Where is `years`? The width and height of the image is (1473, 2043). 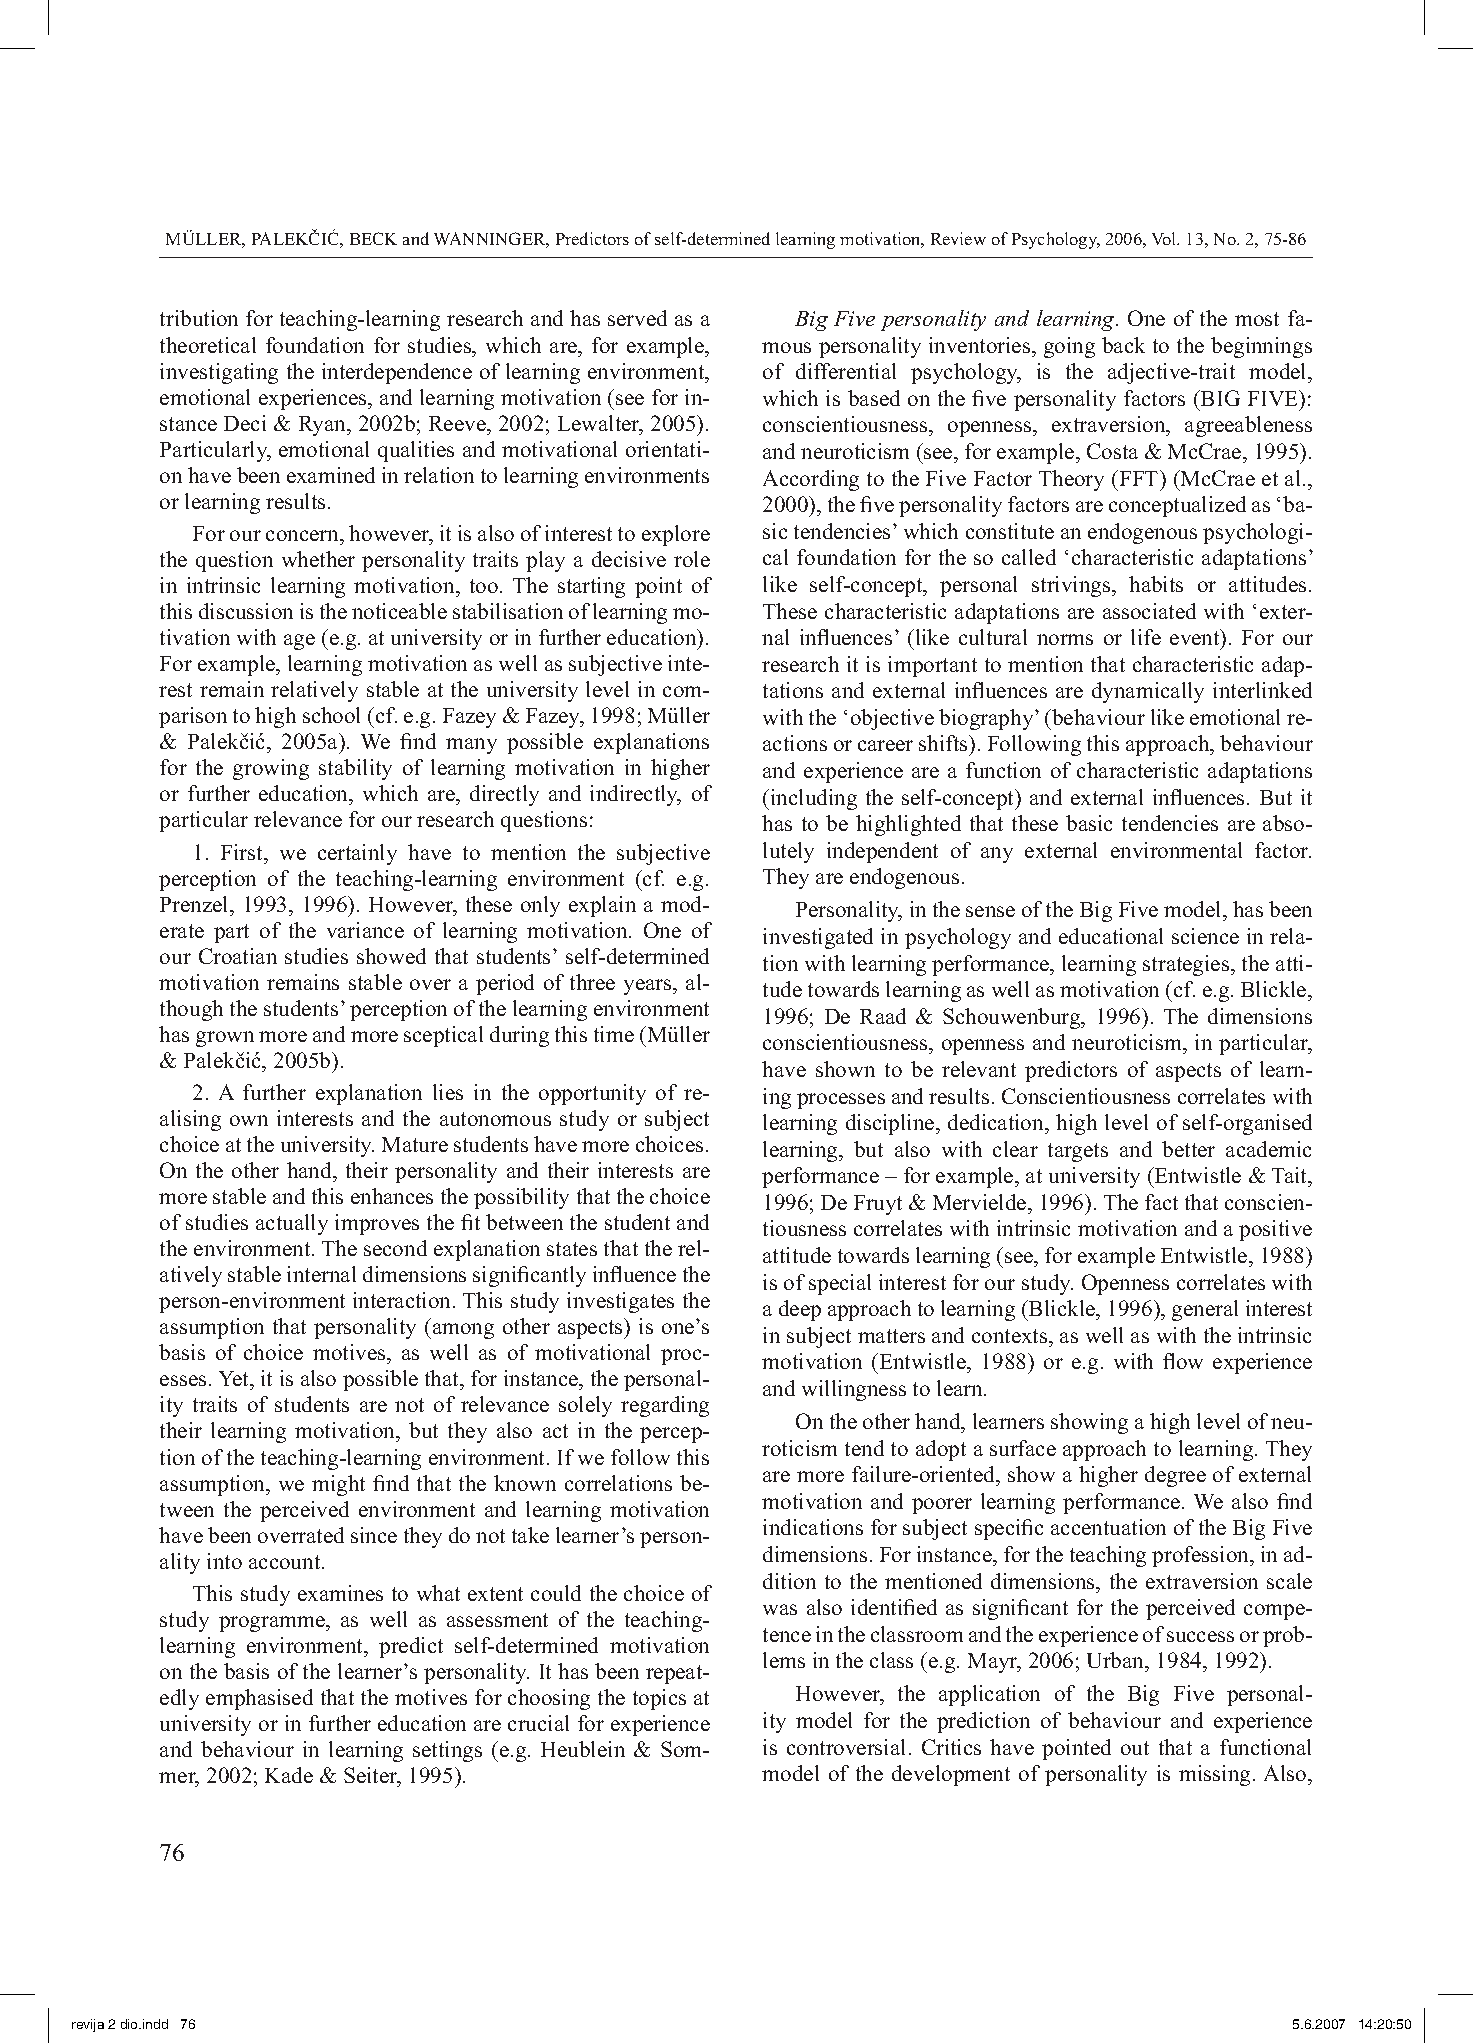 years is located at coordinates (649, 987).
